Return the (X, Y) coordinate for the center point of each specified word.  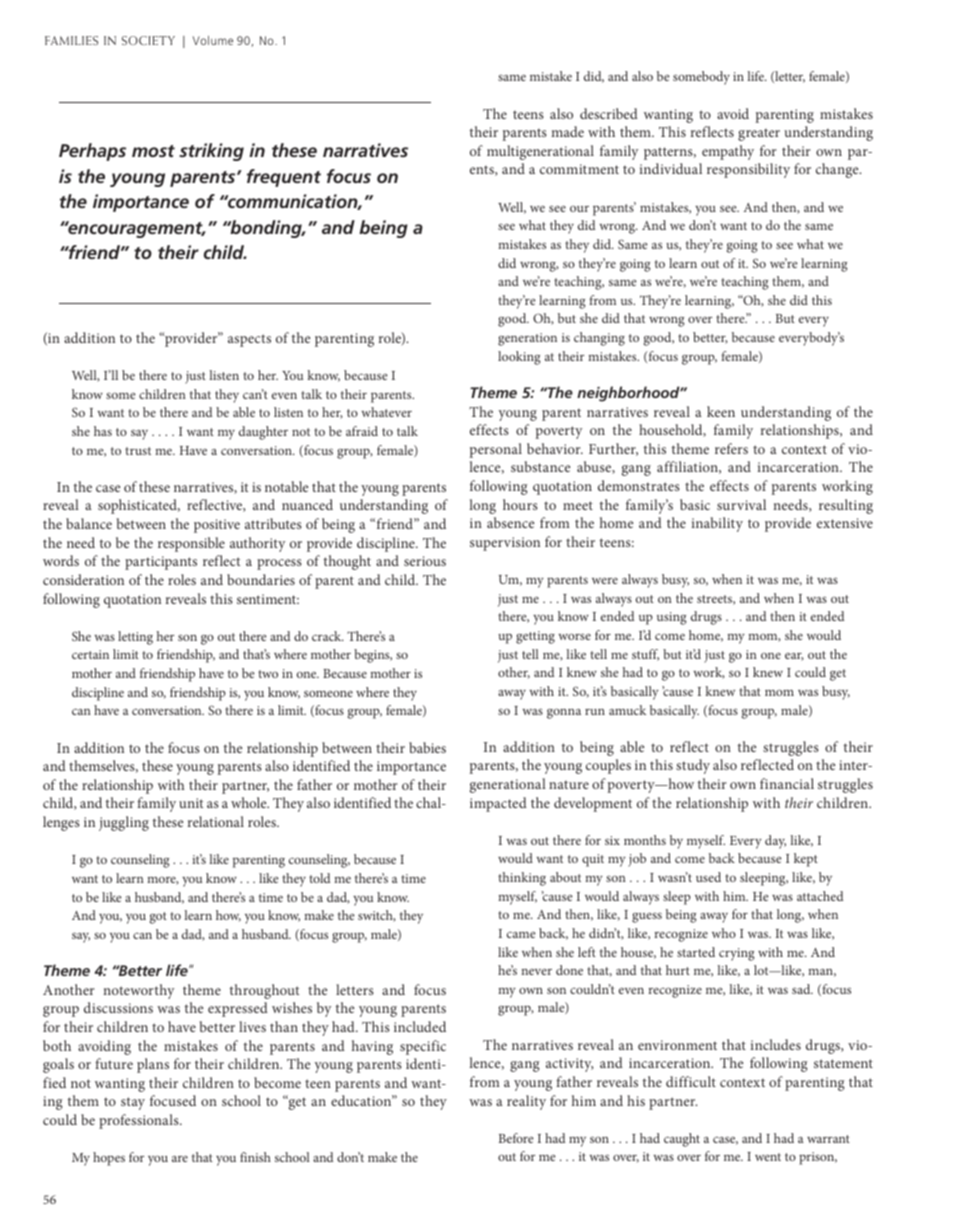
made (567, 131)
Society (148, 40)
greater (759, 135)
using (672, 618)
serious (425, 561)
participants (161, 563)
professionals (140, 1121)
